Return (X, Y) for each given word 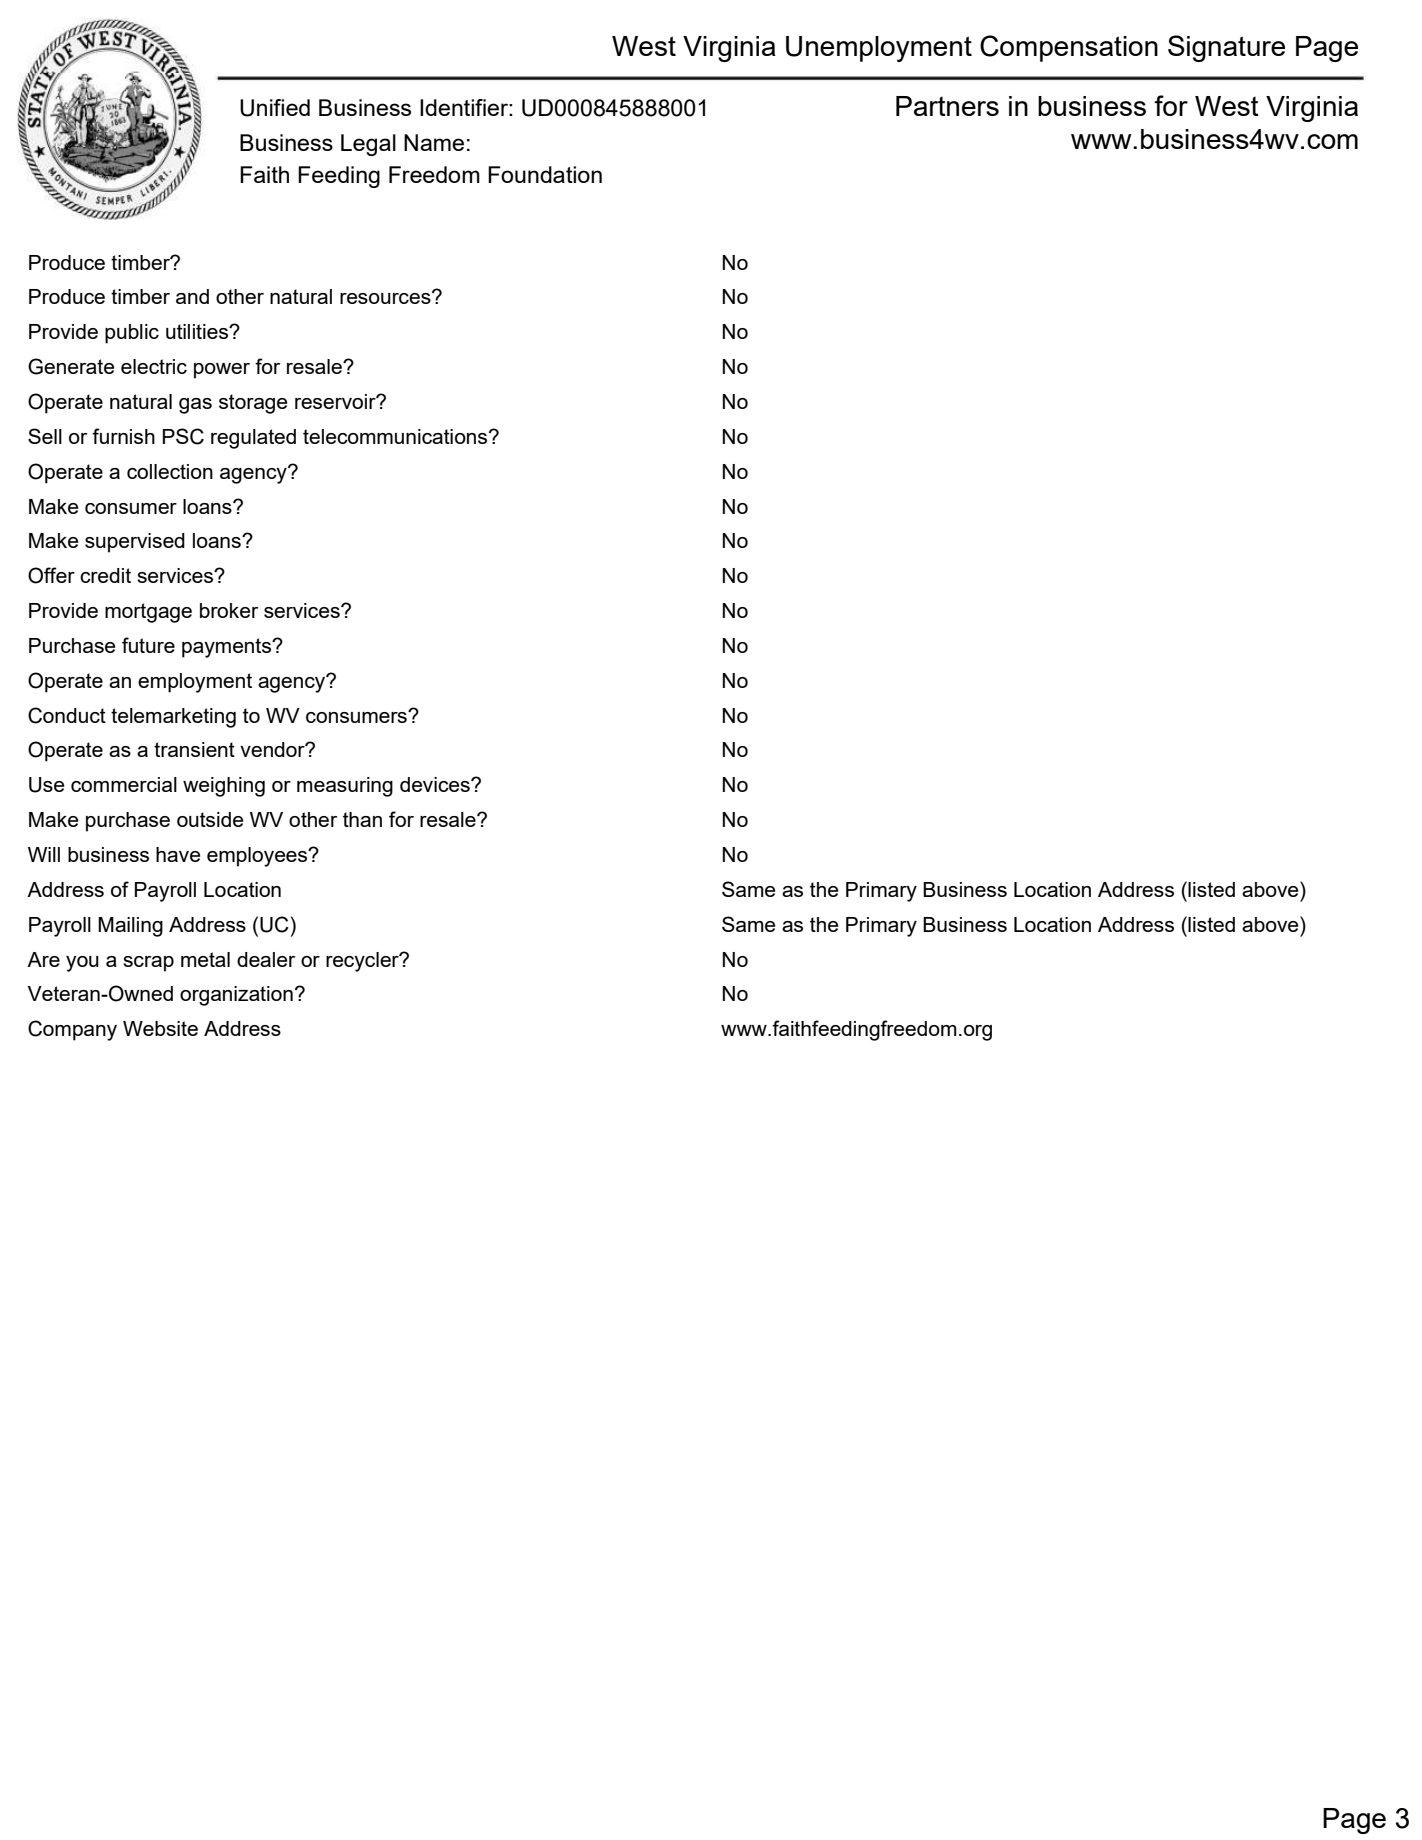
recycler (363, 962)
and (192, 296)
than (362, 819)
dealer (266, 959)
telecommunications (396, 436)
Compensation (1069, 48)
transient (194, 749)
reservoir (336, 401)
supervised (135, 543)
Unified (275, 108)
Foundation (545, 174)
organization (236, 996)
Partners (947, 106)
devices (436, 784)
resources (386, 297)
